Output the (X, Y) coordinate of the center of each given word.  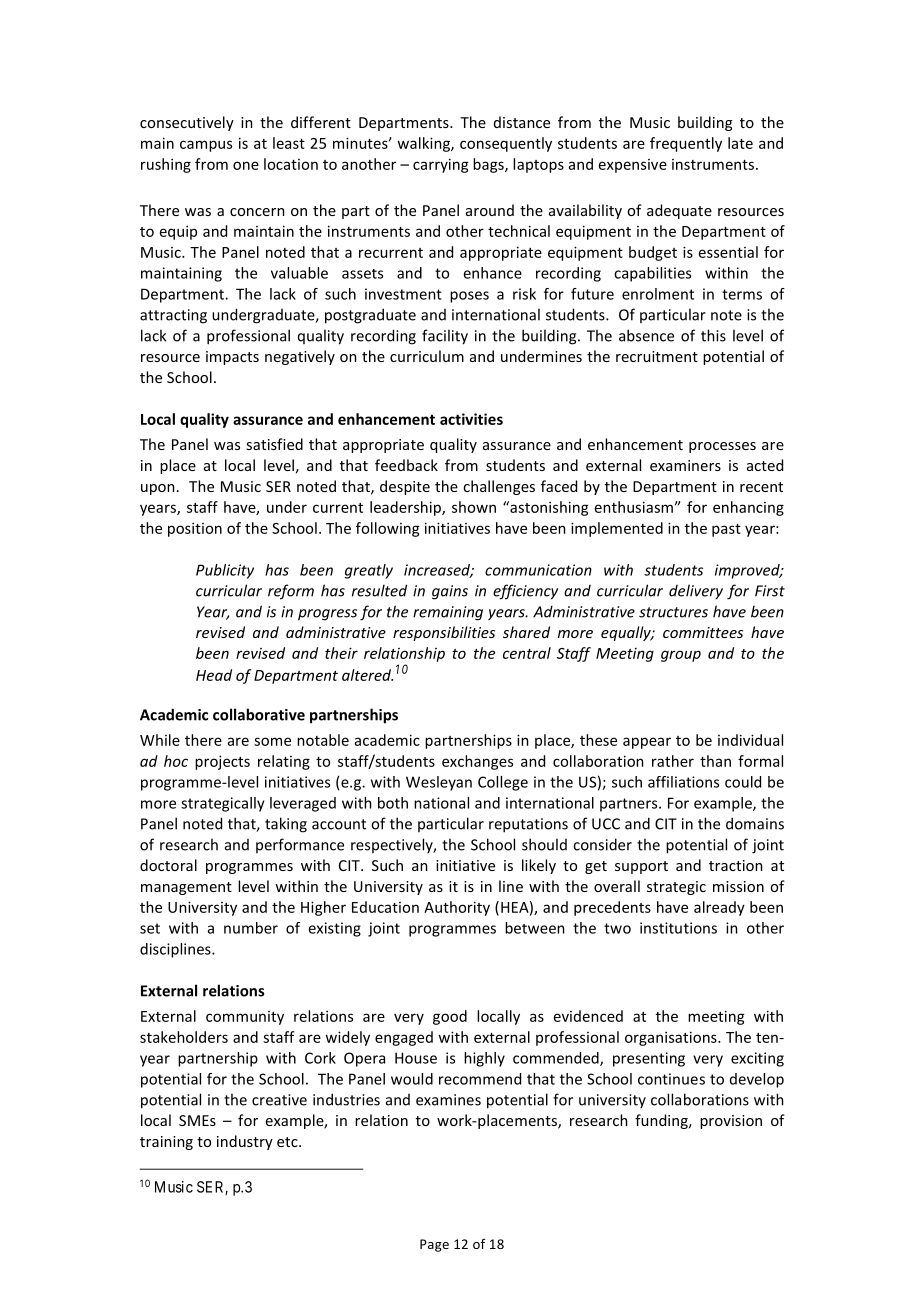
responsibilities (444, 633)
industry (245, 1142)
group (681, 656)
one (246, 165)
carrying (441, 165)
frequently (686, 144)
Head (214, 675)
